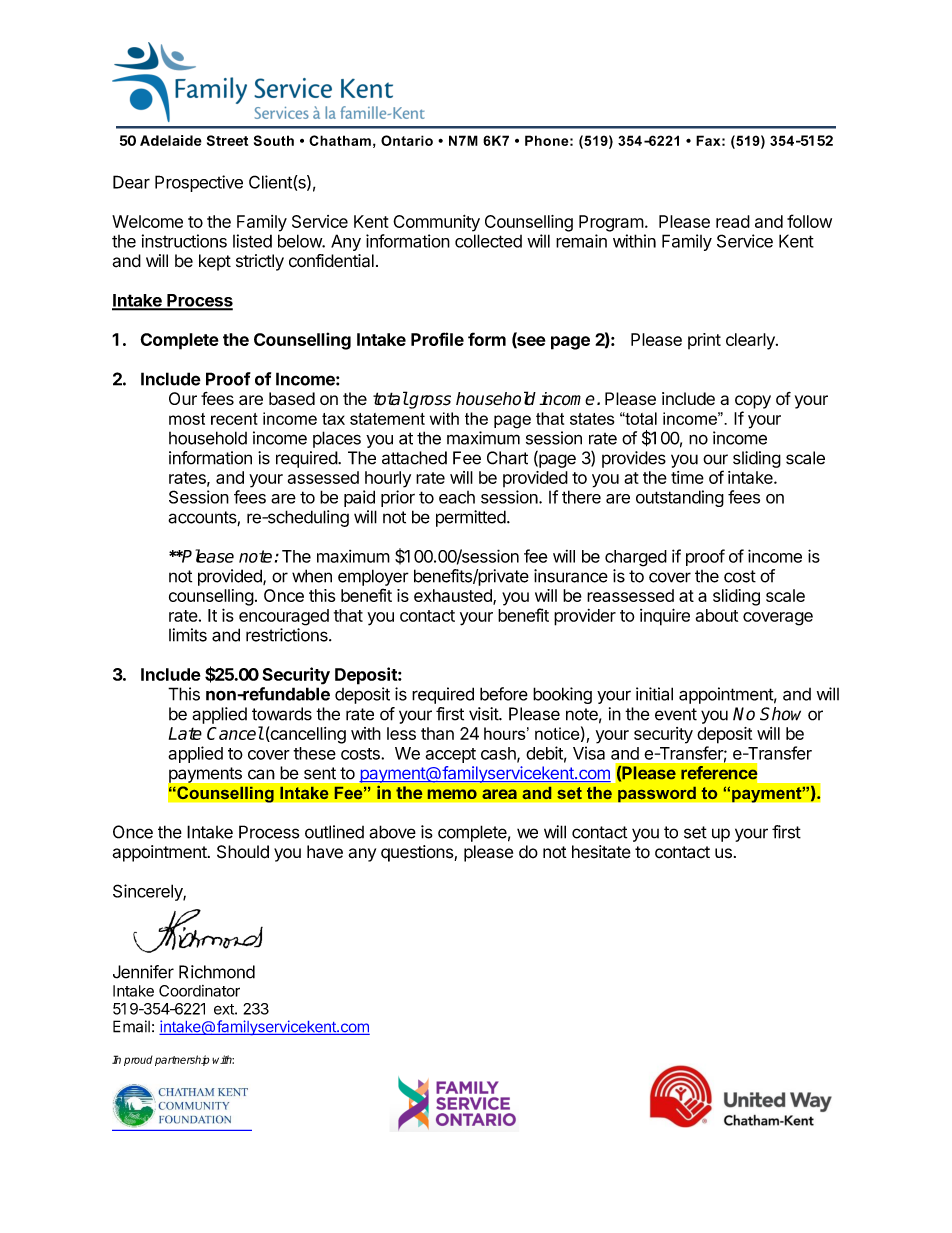 The width and height of the document is (952, 1233). I want to click on recent, so click(234, 419).
